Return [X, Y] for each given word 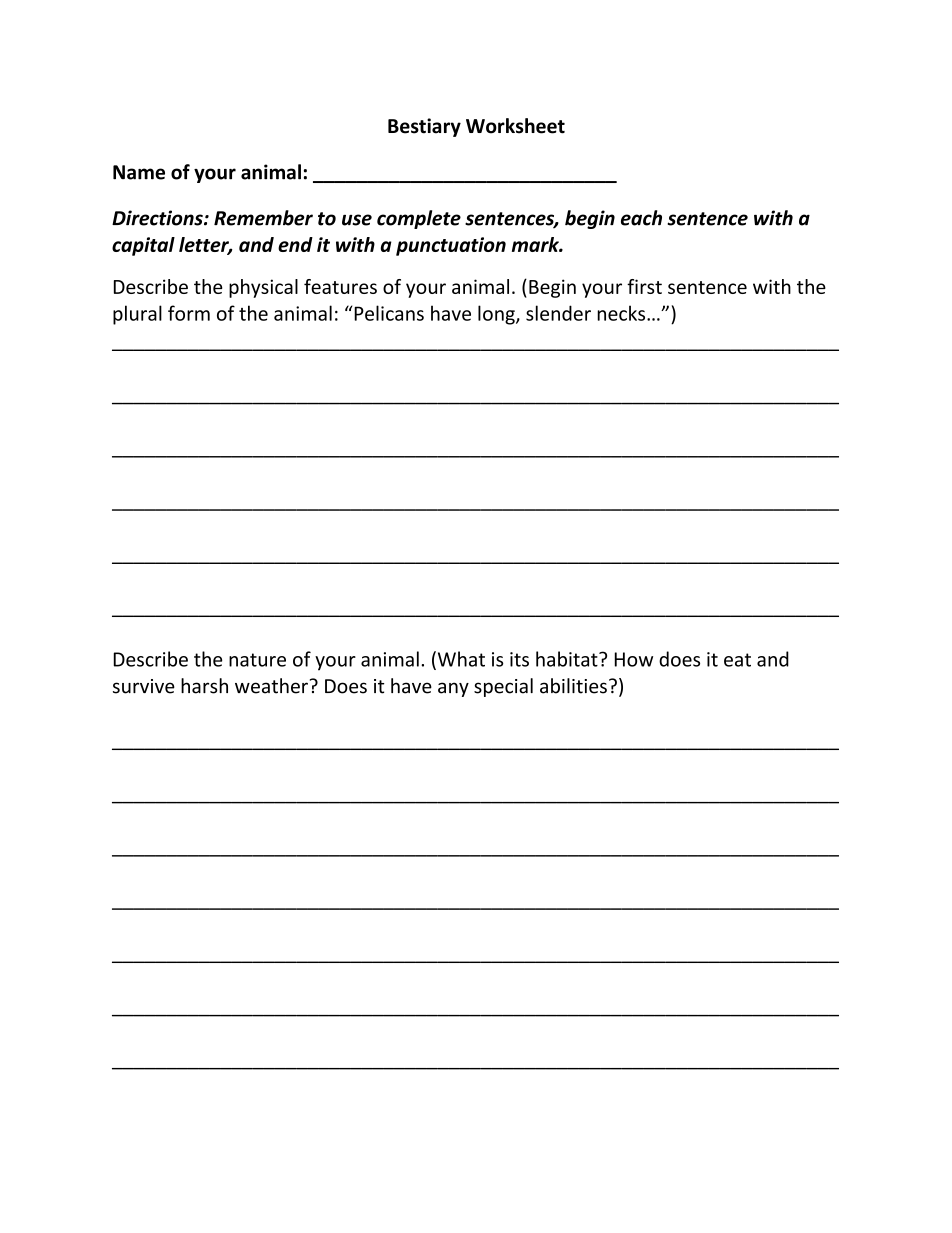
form [189, 313]
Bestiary [424, 127]
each [641, 218]
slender [558, 313]
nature [257, 660]
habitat [568, 659]
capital [143, 246]
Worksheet [515, 126]
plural [137, 315]
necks [622, 313]
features [340, 286]
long [497, 315]
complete [419, 219]
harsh [204, 686]
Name [139, 172]
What [460, 660]
